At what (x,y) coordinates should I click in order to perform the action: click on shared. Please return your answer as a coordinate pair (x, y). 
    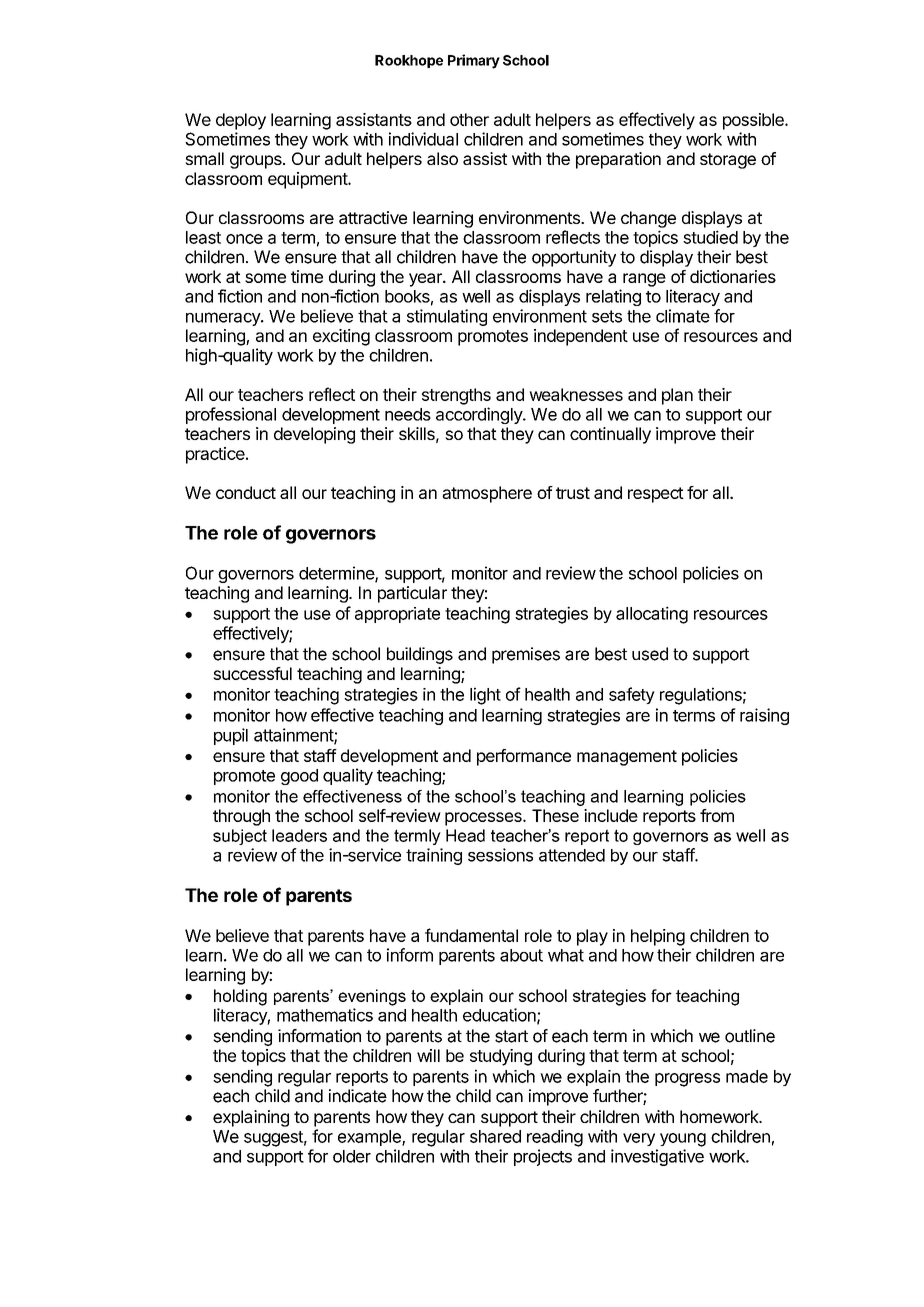
    Looking at the image, I should click on (495, 1136).
